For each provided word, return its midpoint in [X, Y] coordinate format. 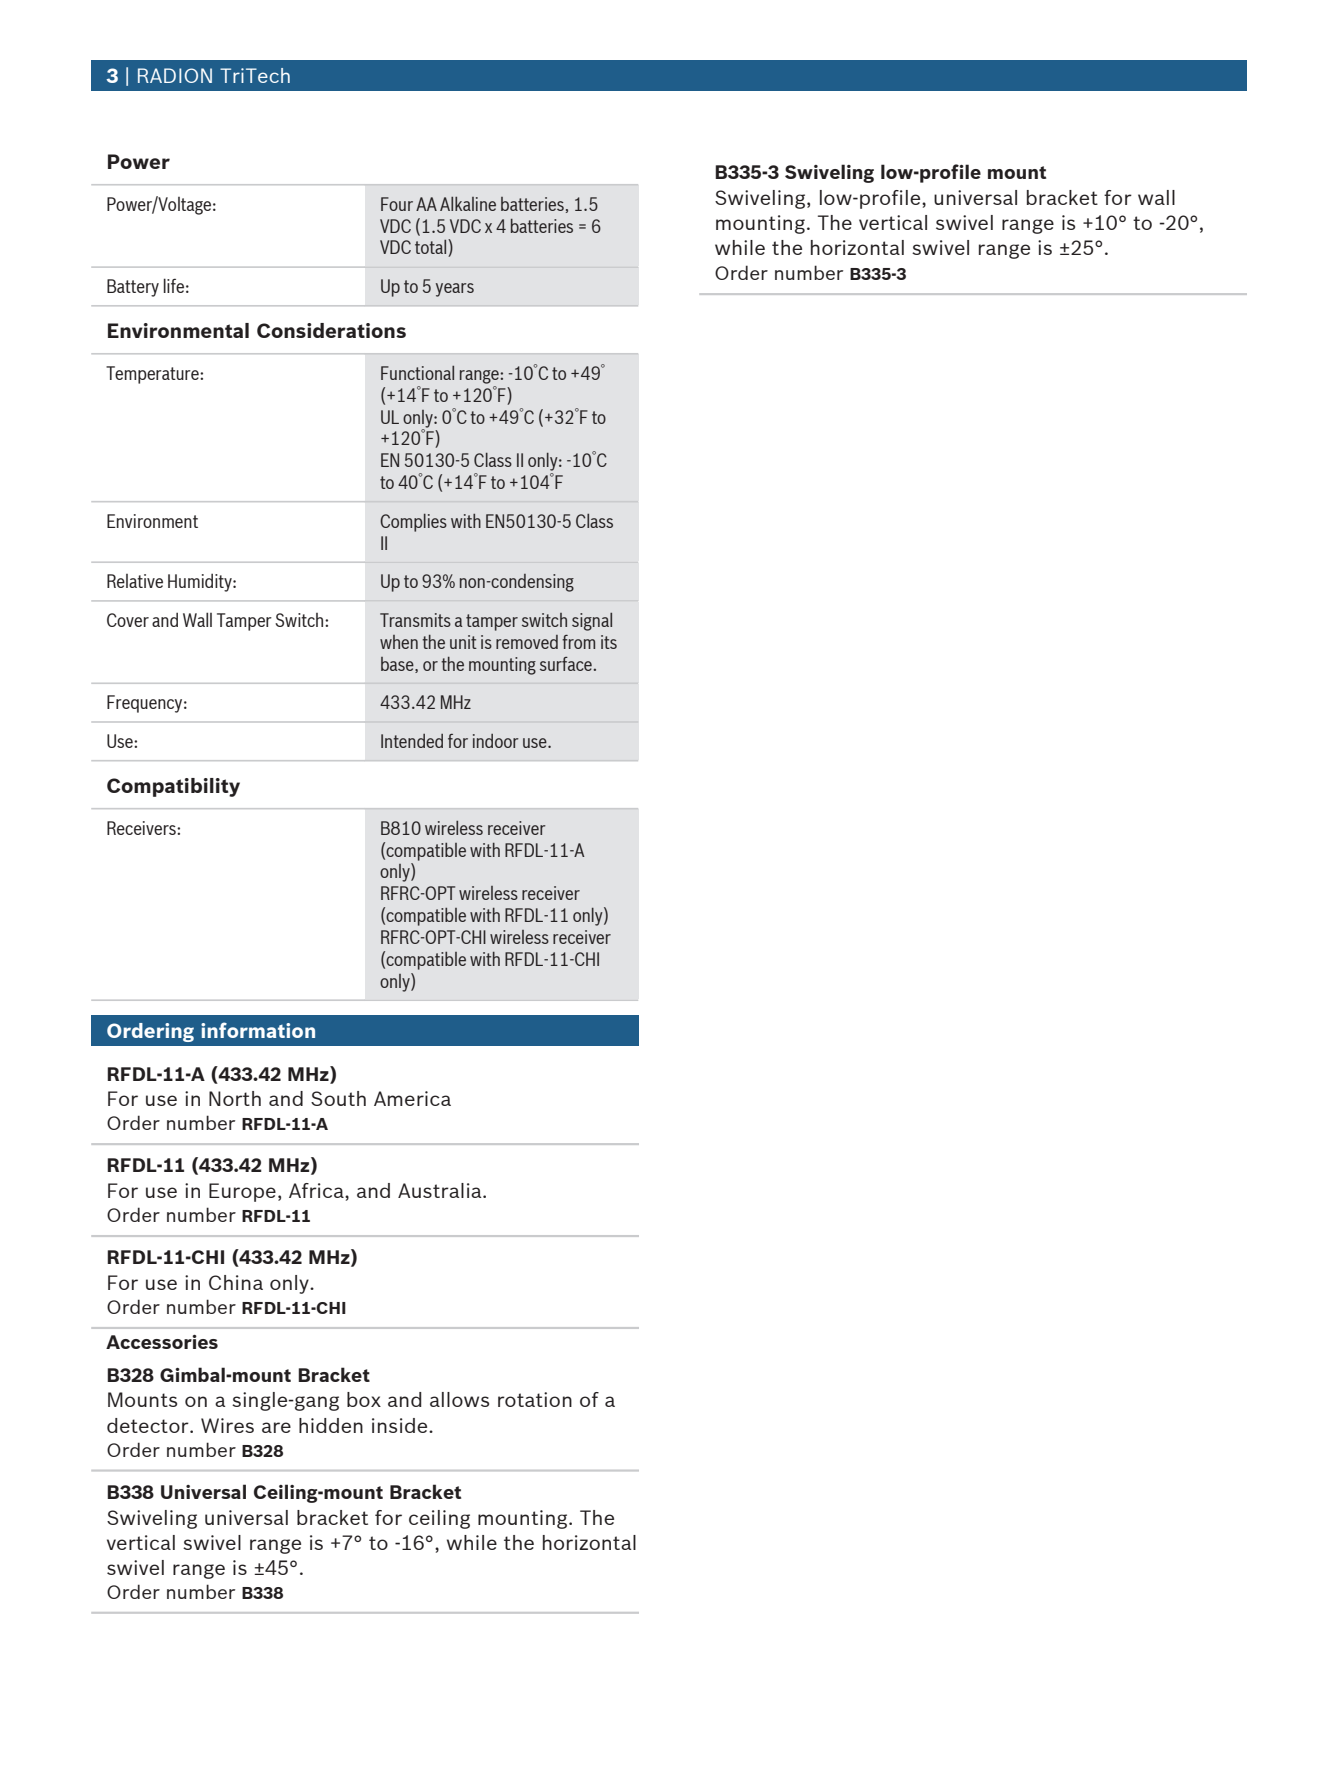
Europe [242, 1192]
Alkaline [468, 204]
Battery [133, 288]
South [338, 1098]
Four [397, 204]
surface [566, 664]
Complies [413, 523]
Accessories [162, 1342]
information [258, 1030]
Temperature [153, 375]
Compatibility [173, 787]
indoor [496, 741]
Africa [317, 1190]
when [399, 642]
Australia [441, 1190]
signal [592, 622]
